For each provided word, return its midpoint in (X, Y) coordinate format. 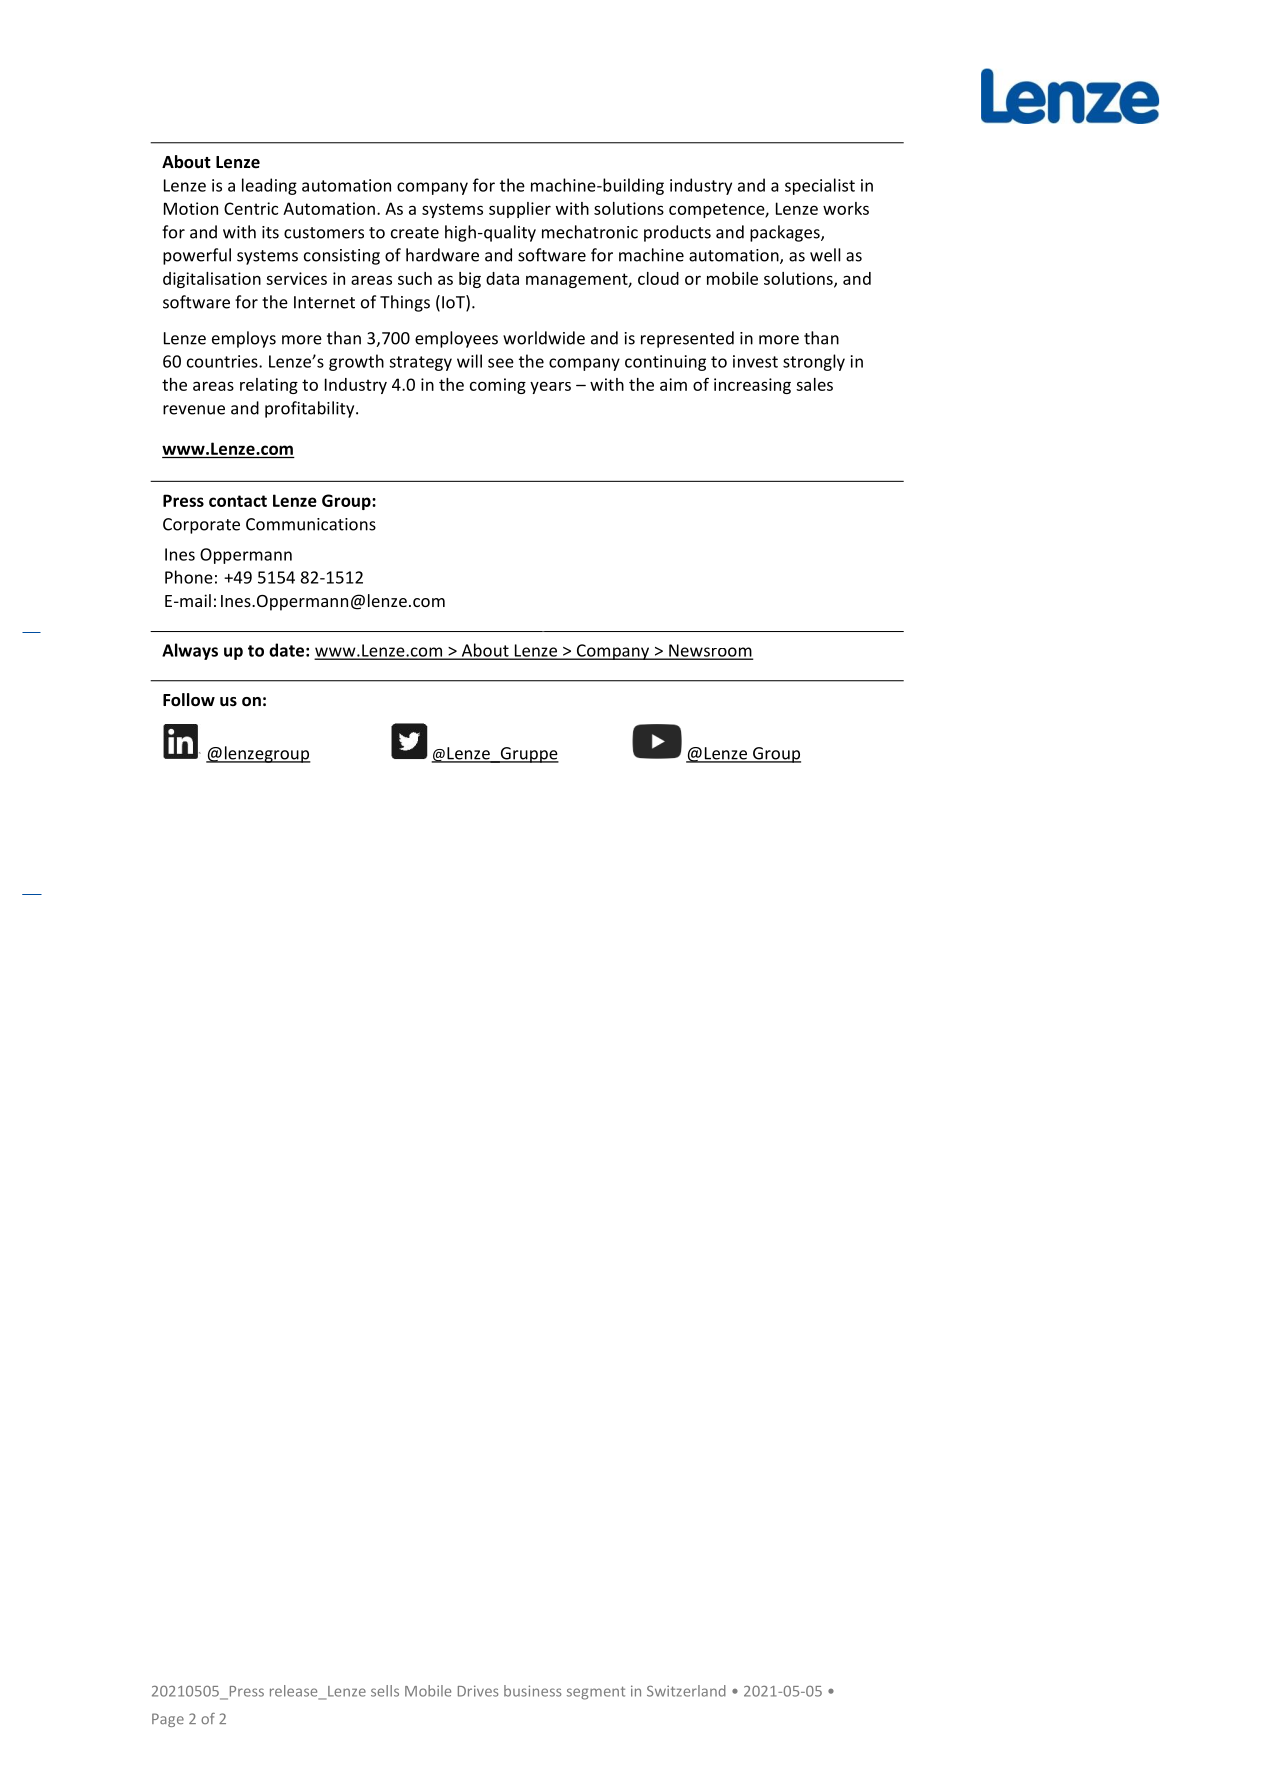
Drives (478, 1691)
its (270, 232)
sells (385, 1691)
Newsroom (710, 651)
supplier (520, 210)
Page (168, 1720)
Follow (189, 700)
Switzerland (686, 1691)
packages (786, 233)
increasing (752, 386)
